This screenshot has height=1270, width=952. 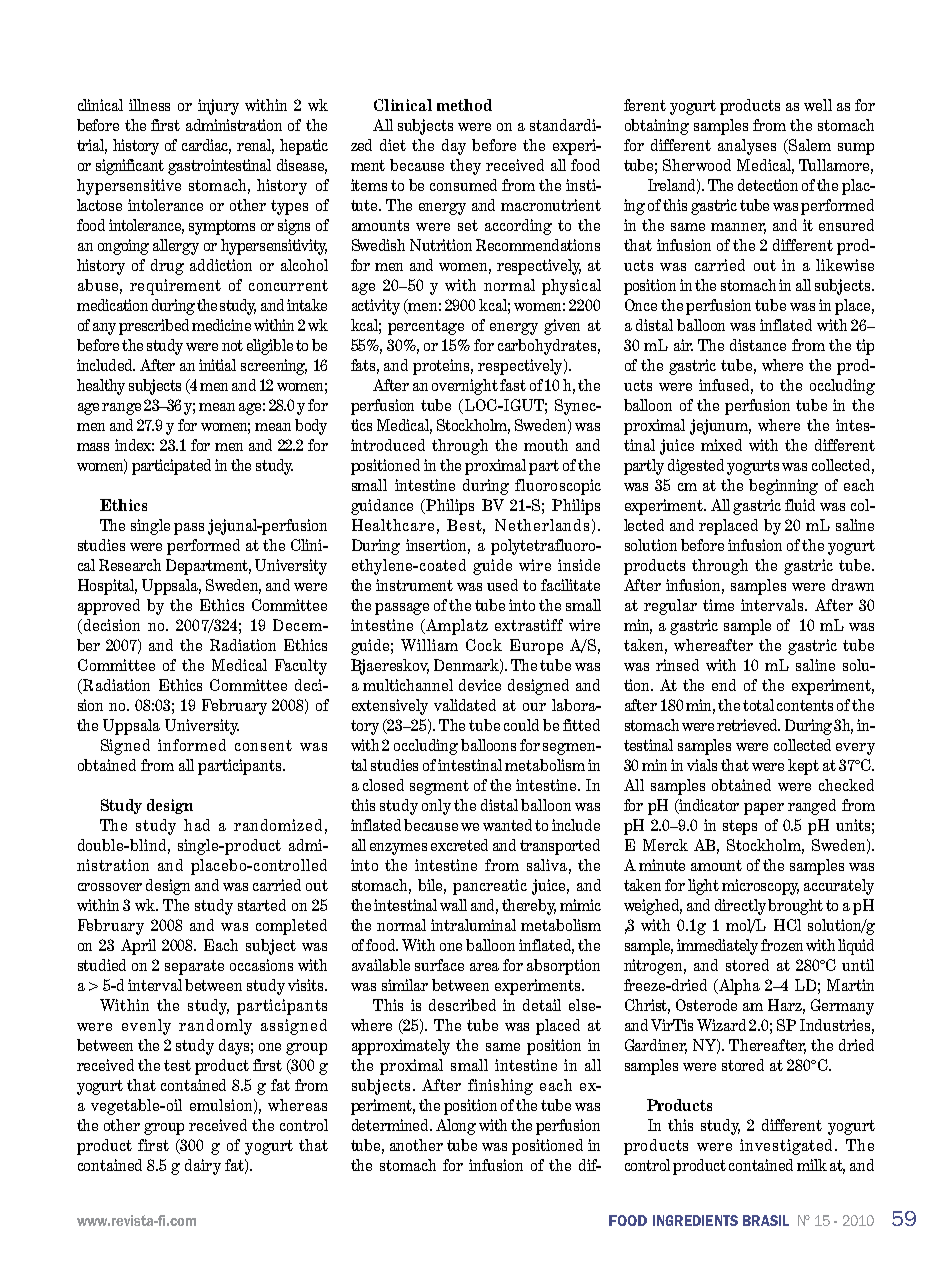 I want to click on device, so click(x=480, y=685).
